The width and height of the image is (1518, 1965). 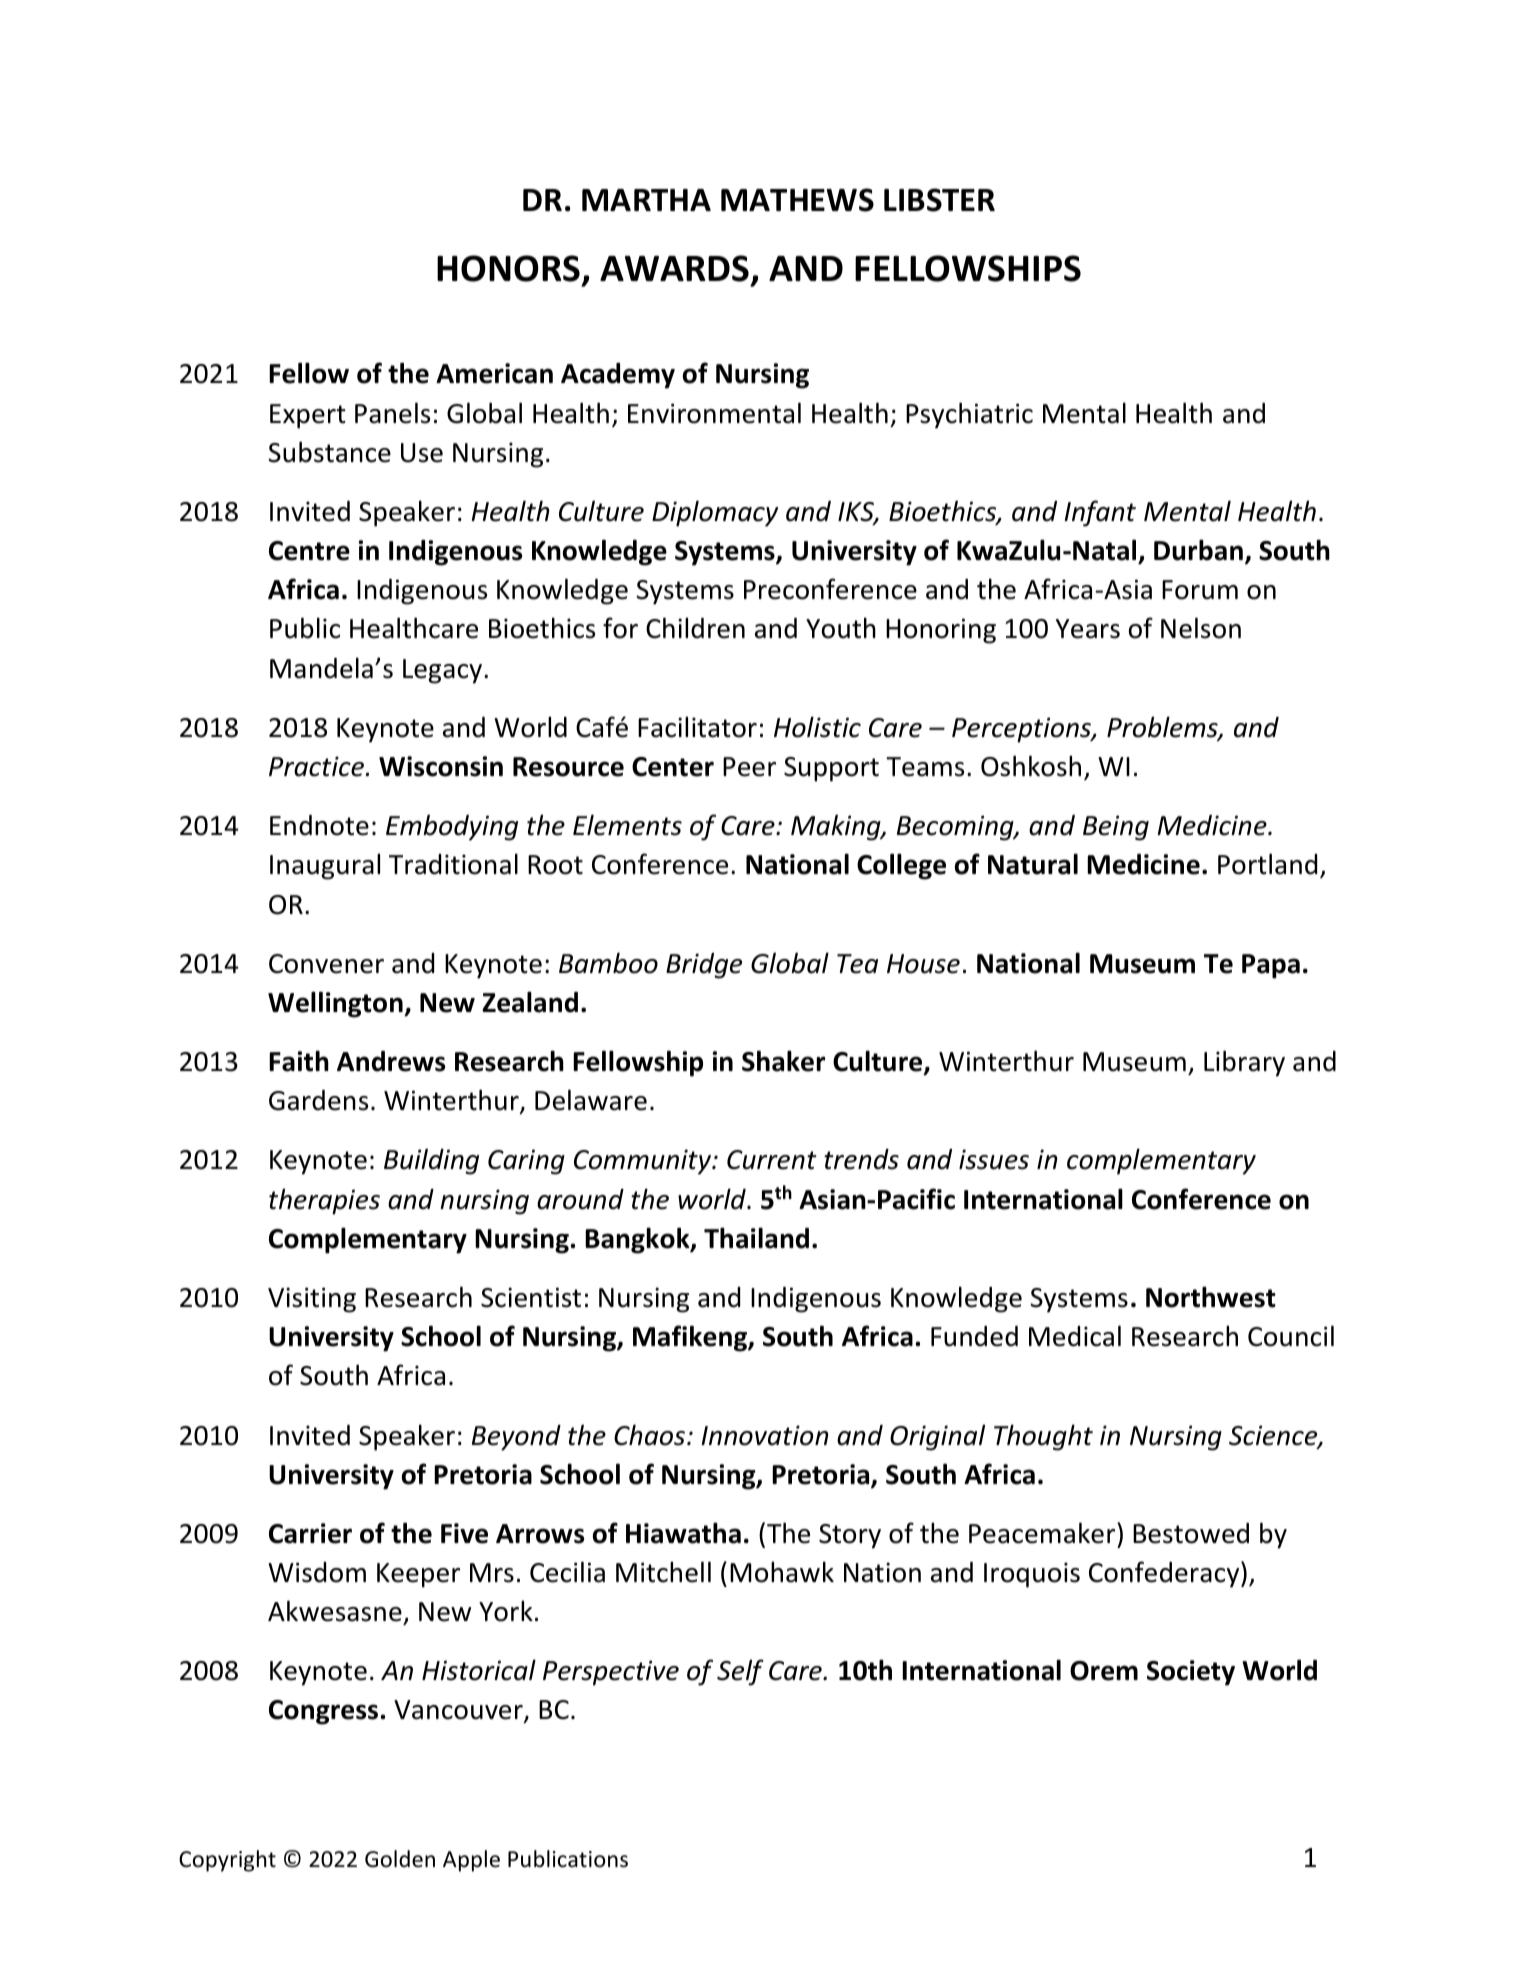 I want to click on Wellington, so click(x=336, y=1004).
